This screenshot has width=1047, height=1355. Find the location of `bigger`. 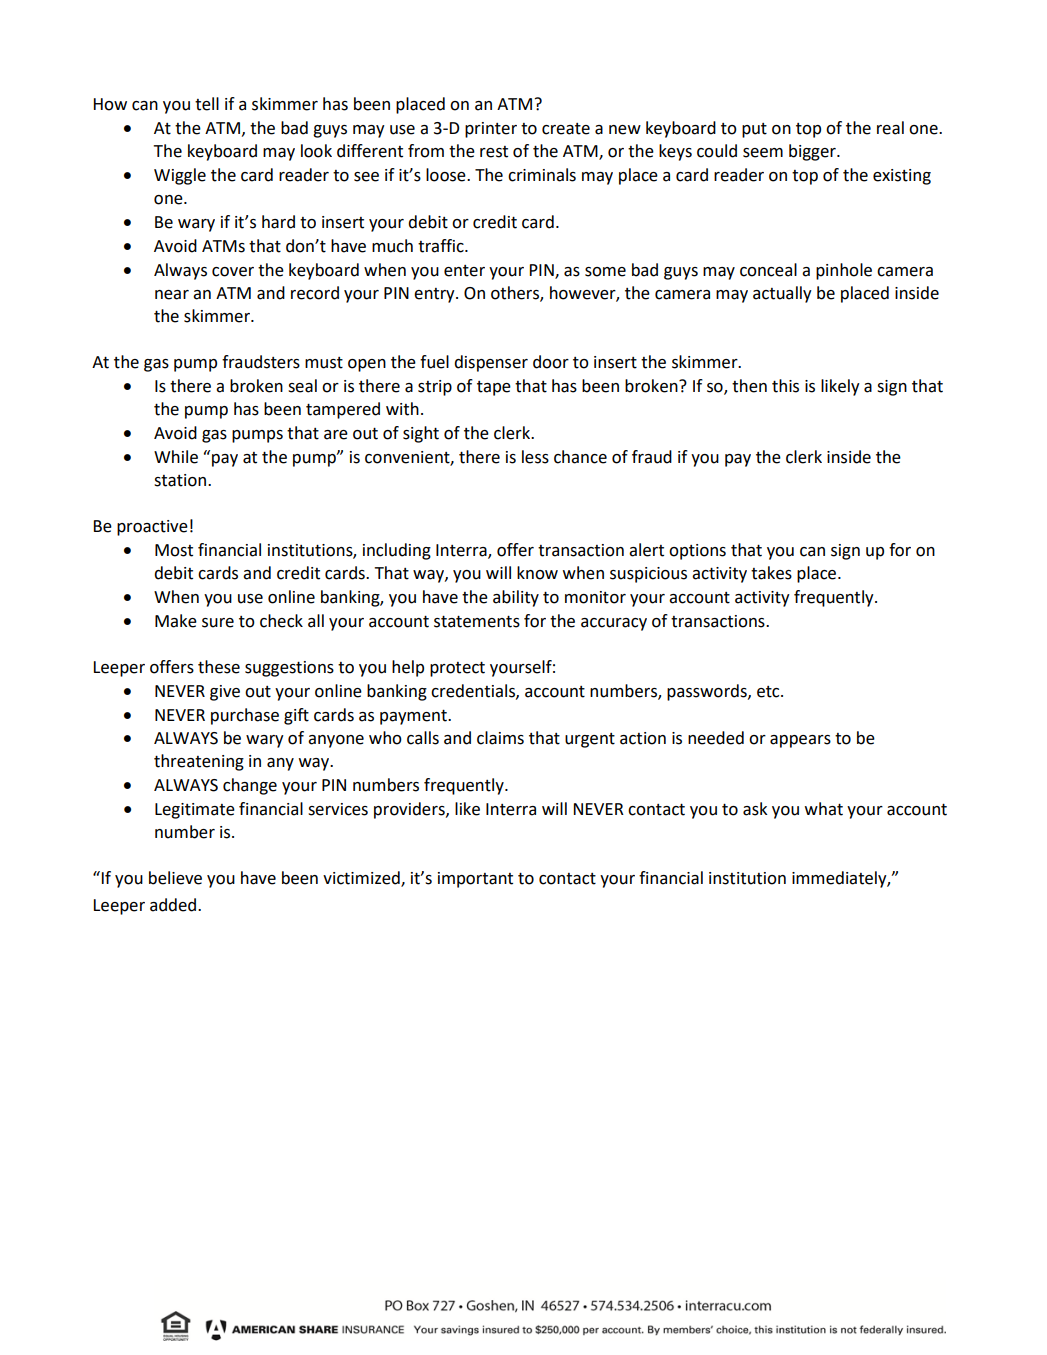

bigger is located at coordinates (813, 152).
